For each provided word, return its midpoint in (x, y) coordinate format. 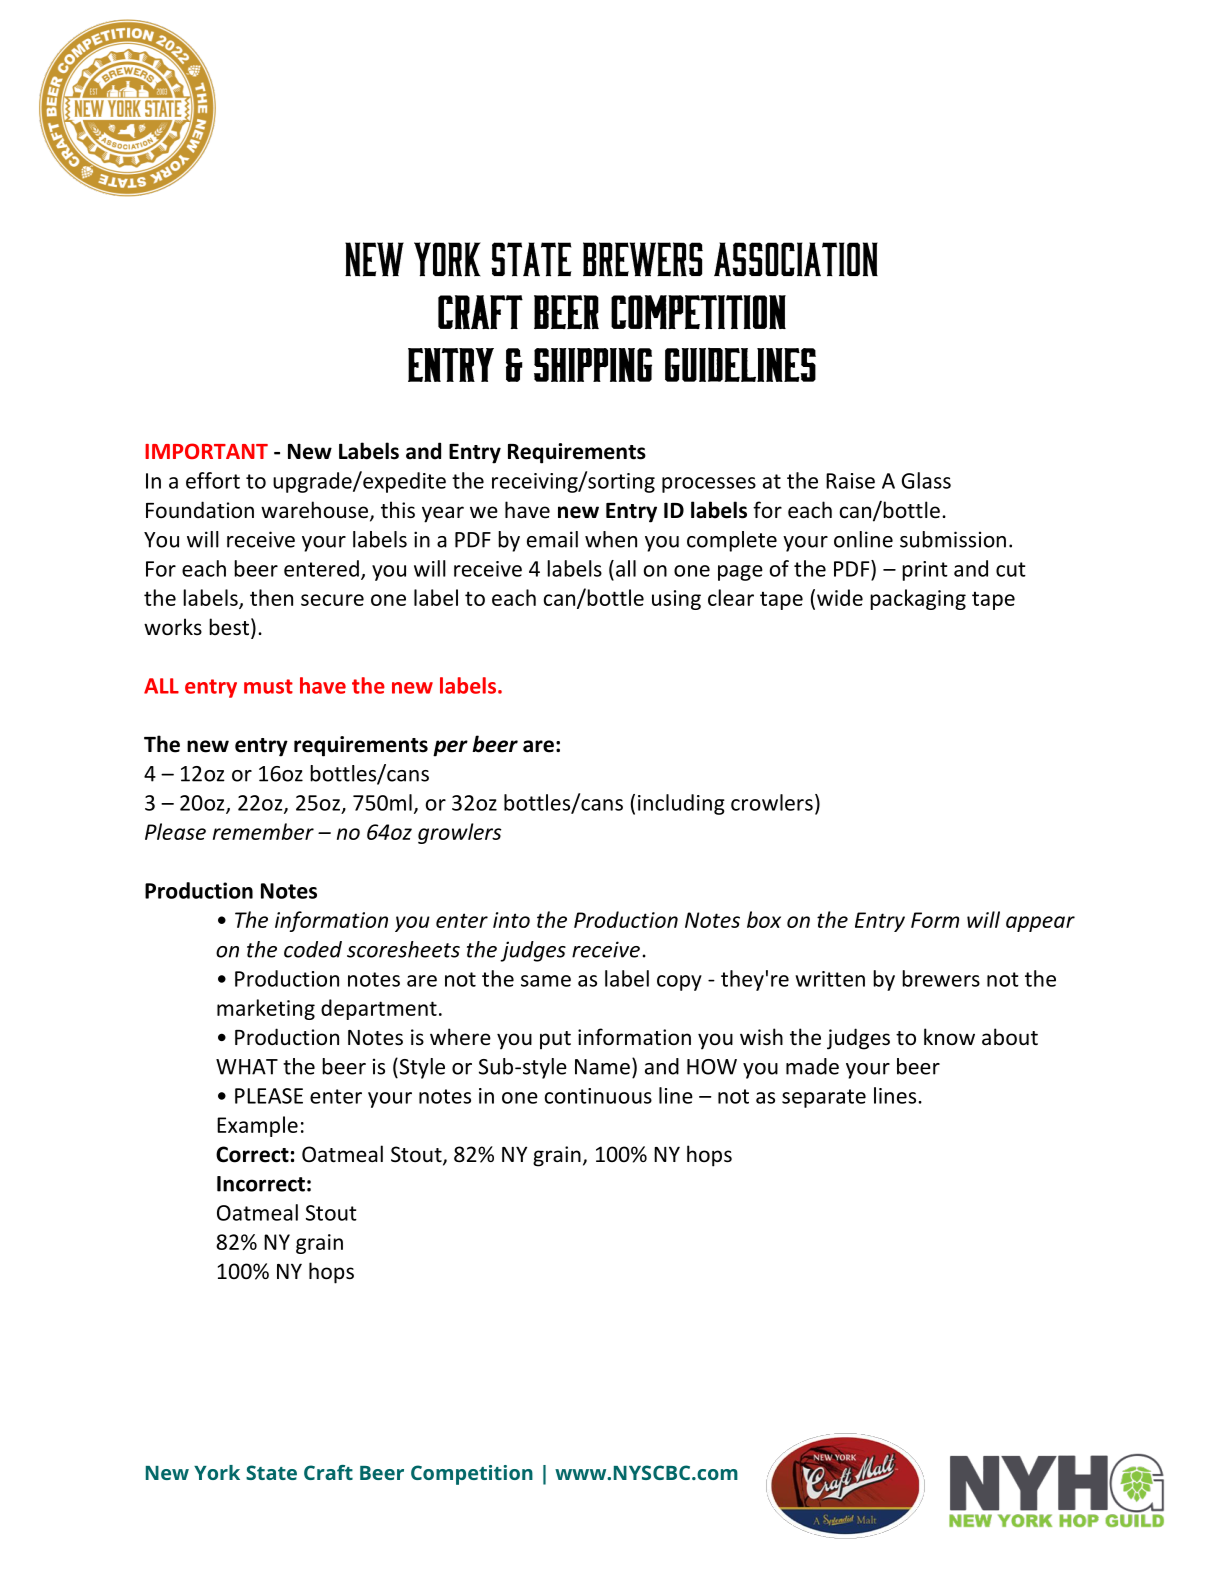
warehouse (314, 510)
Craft (328, 1472)
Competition (472, 1475)
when (611, 539)
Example (257, 1126)
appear (1040, 924)
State (271, 1472)
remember (263, 831)
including (681, 804)
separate (824, 1098)
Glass (926, 480)
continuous (598, 1096)
